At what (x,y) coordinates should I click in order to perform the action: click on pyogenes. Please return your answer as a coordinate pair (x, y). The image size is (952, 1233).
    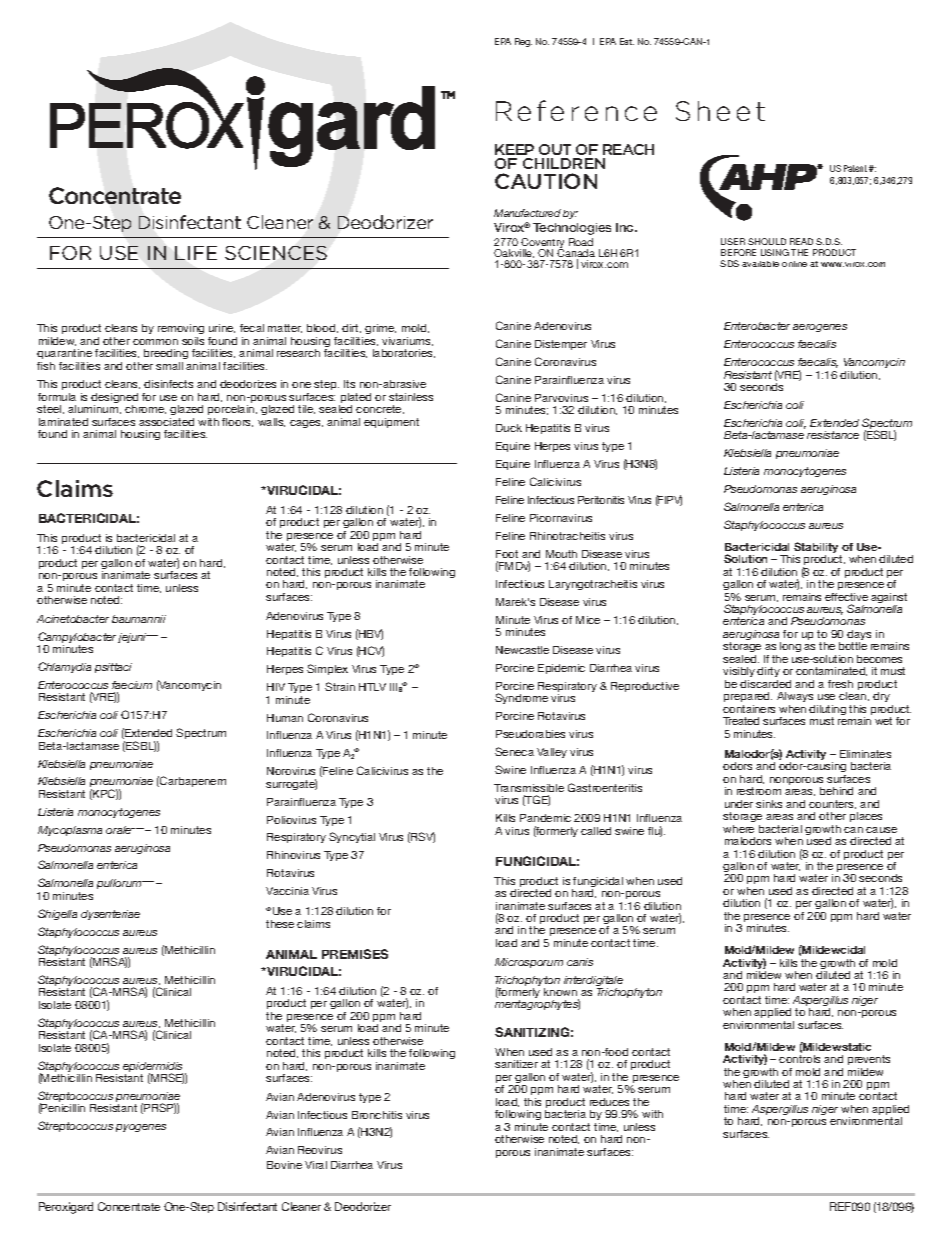
    Looking at the image, I should click on (141, 1128).
